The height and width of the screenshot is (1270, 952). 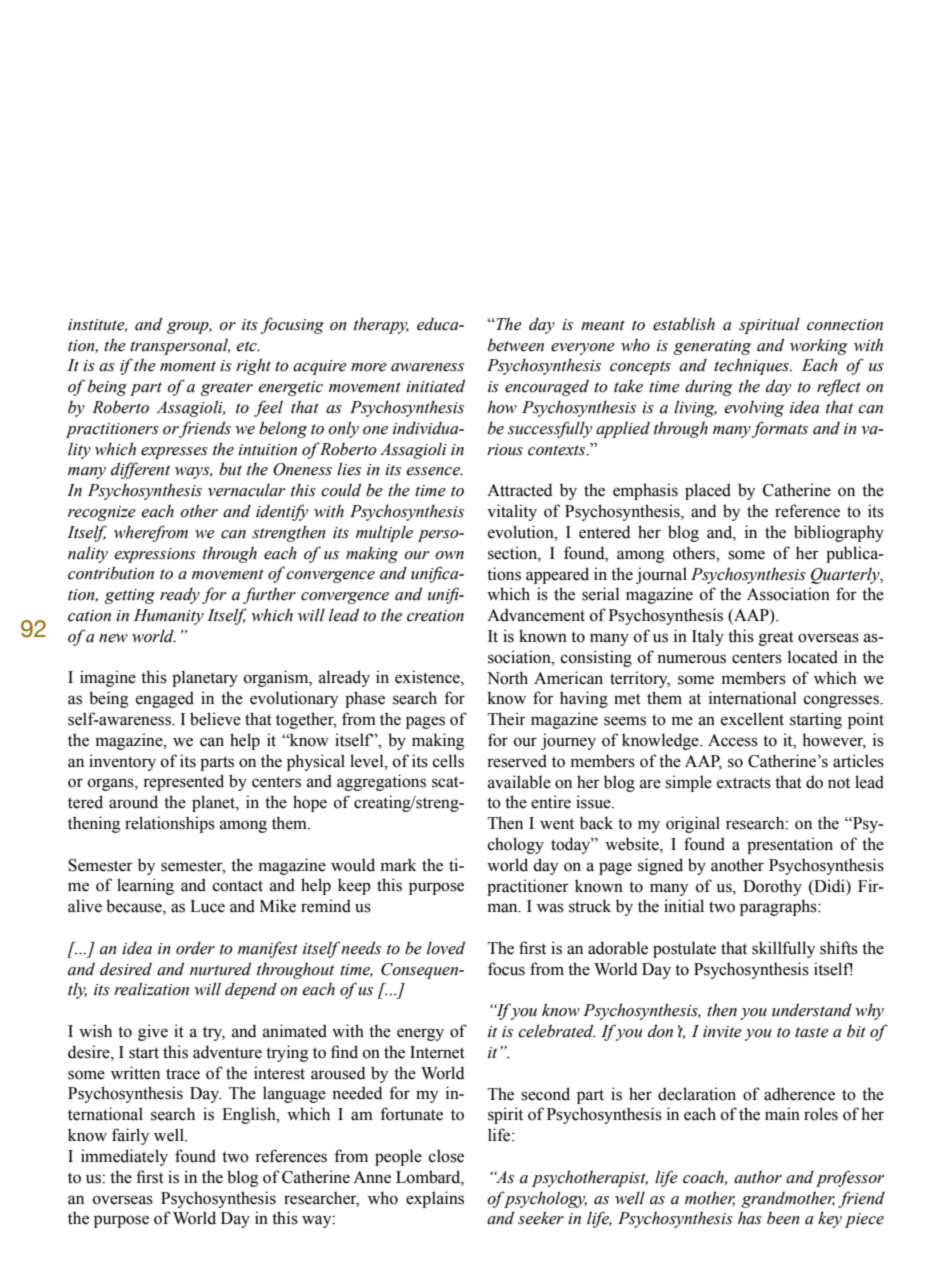 What do you see at coordinates (448, 761) in the screenshot?
I see `cells` at bounding box center [448, 761].
